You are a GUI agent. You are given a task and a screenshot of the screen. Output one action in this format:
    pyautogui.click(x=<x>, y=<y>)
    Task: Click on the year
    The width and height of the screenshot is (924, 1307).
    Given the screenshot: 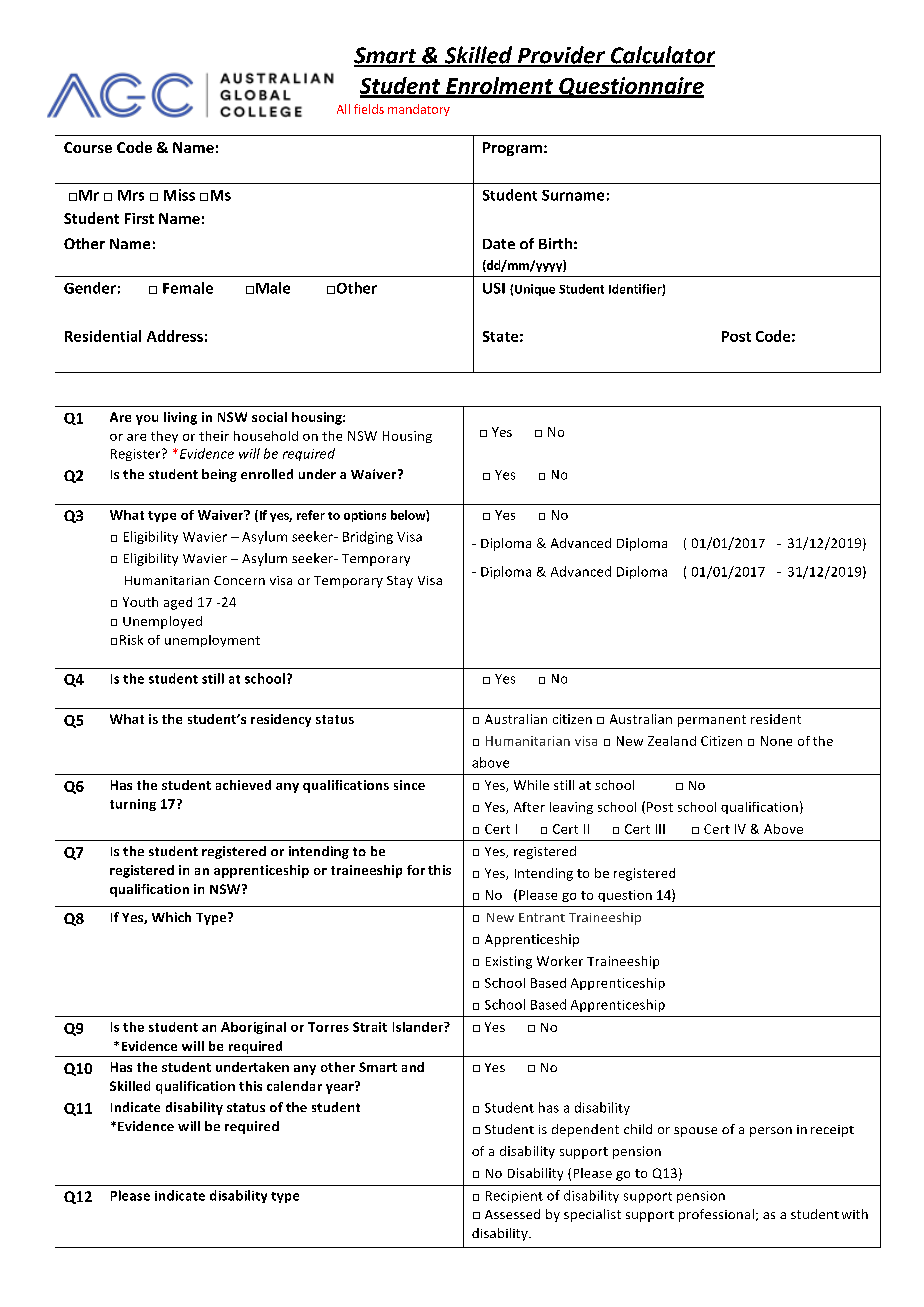 What is the action you would take?
    pyautogui.click(x=341, y=1087)
